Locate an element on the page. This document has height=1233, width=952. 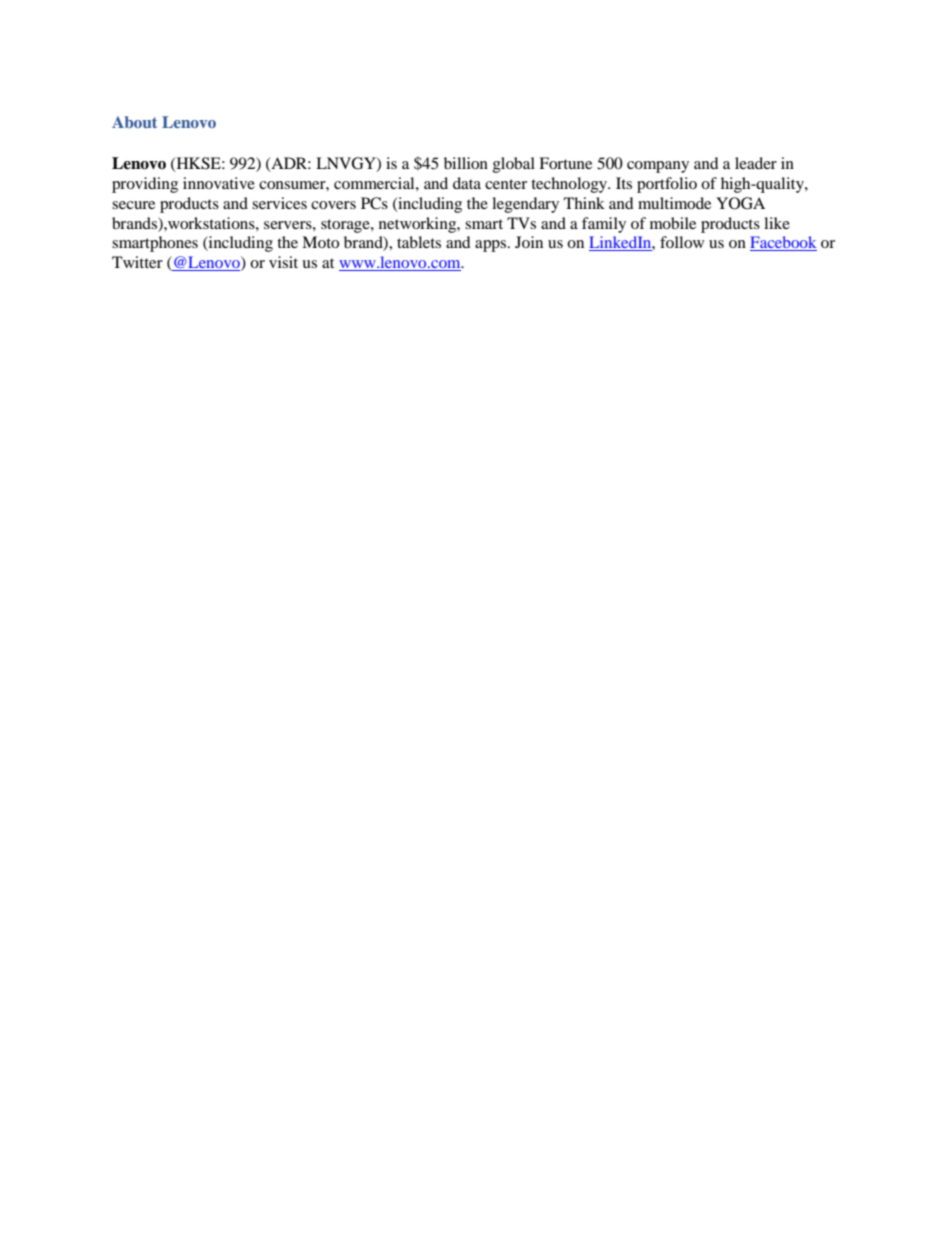
leader is located at coordinates (756, 163).
